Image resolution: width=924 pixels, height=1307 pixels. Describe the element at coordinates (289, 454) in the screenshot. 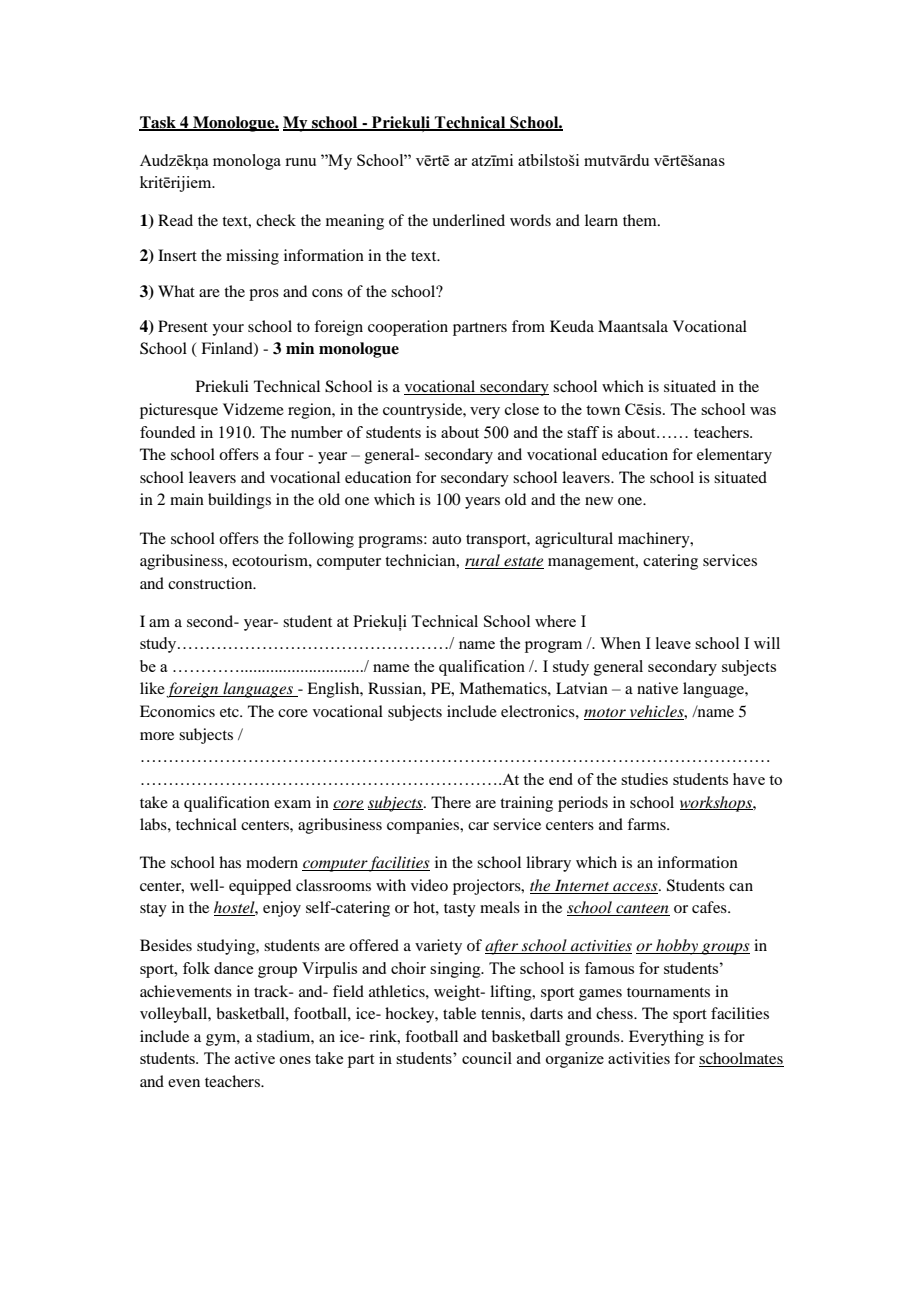

I see `four` at that location.
